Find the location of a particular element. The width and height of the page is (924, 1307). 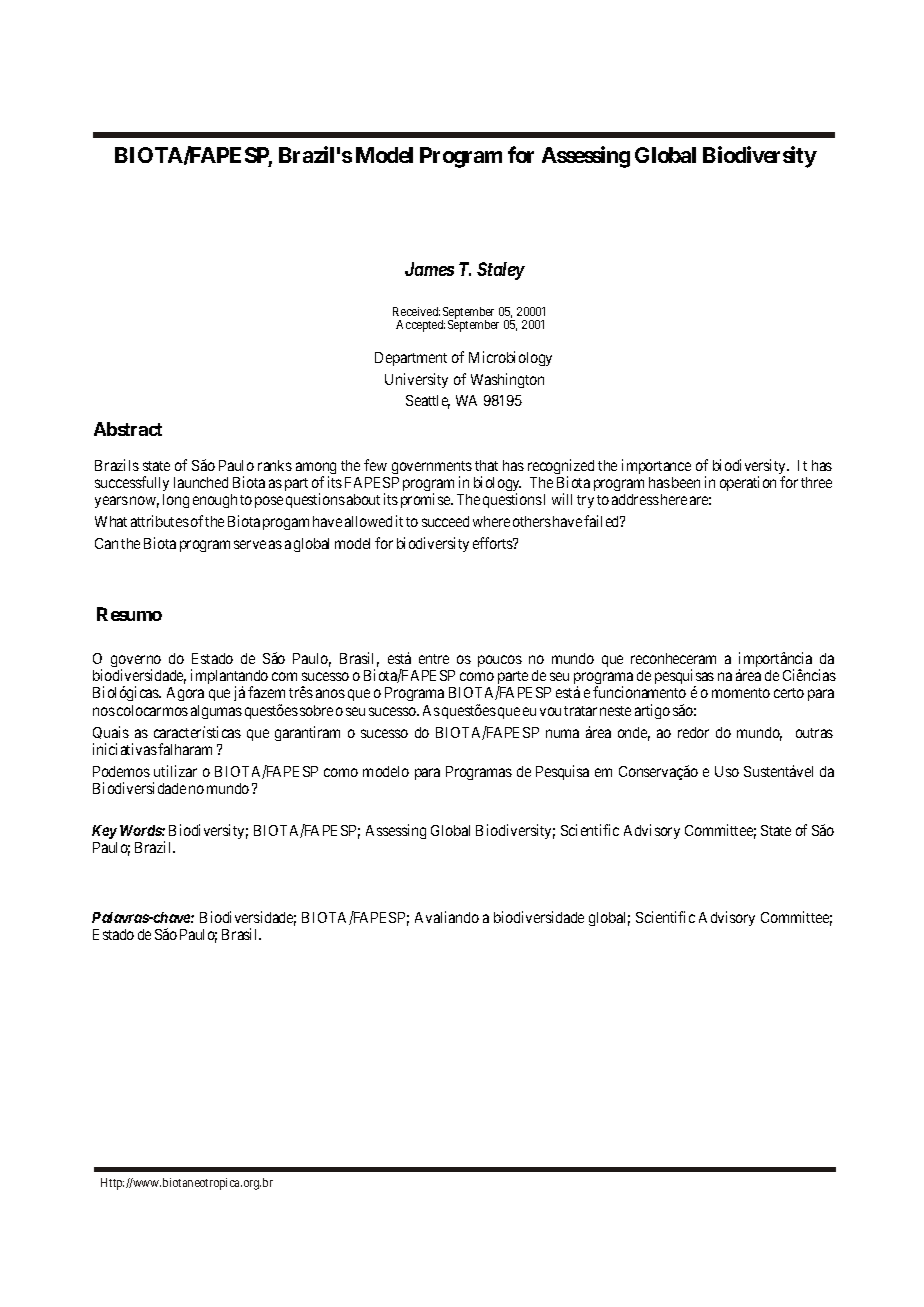

entre is located at coordinates (434, 659).
